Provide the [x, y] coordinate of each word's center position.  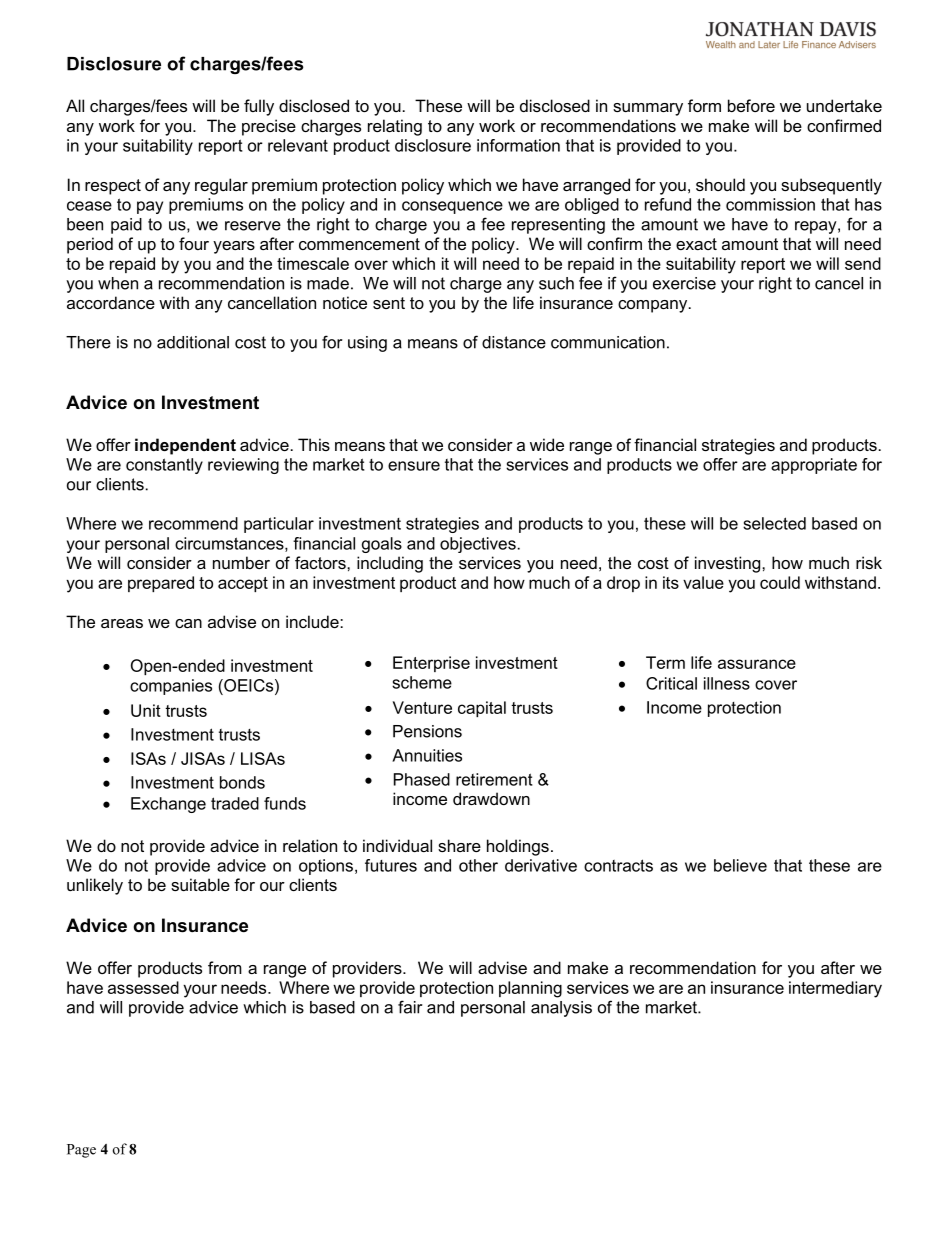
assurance [757, 664]
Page [81, 1151]
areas [122, 623]
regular [221, 186]
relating [395, 127]
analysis [561, 1009]
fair [410, 1007]
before [751, 105]
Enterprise [431, 664]
